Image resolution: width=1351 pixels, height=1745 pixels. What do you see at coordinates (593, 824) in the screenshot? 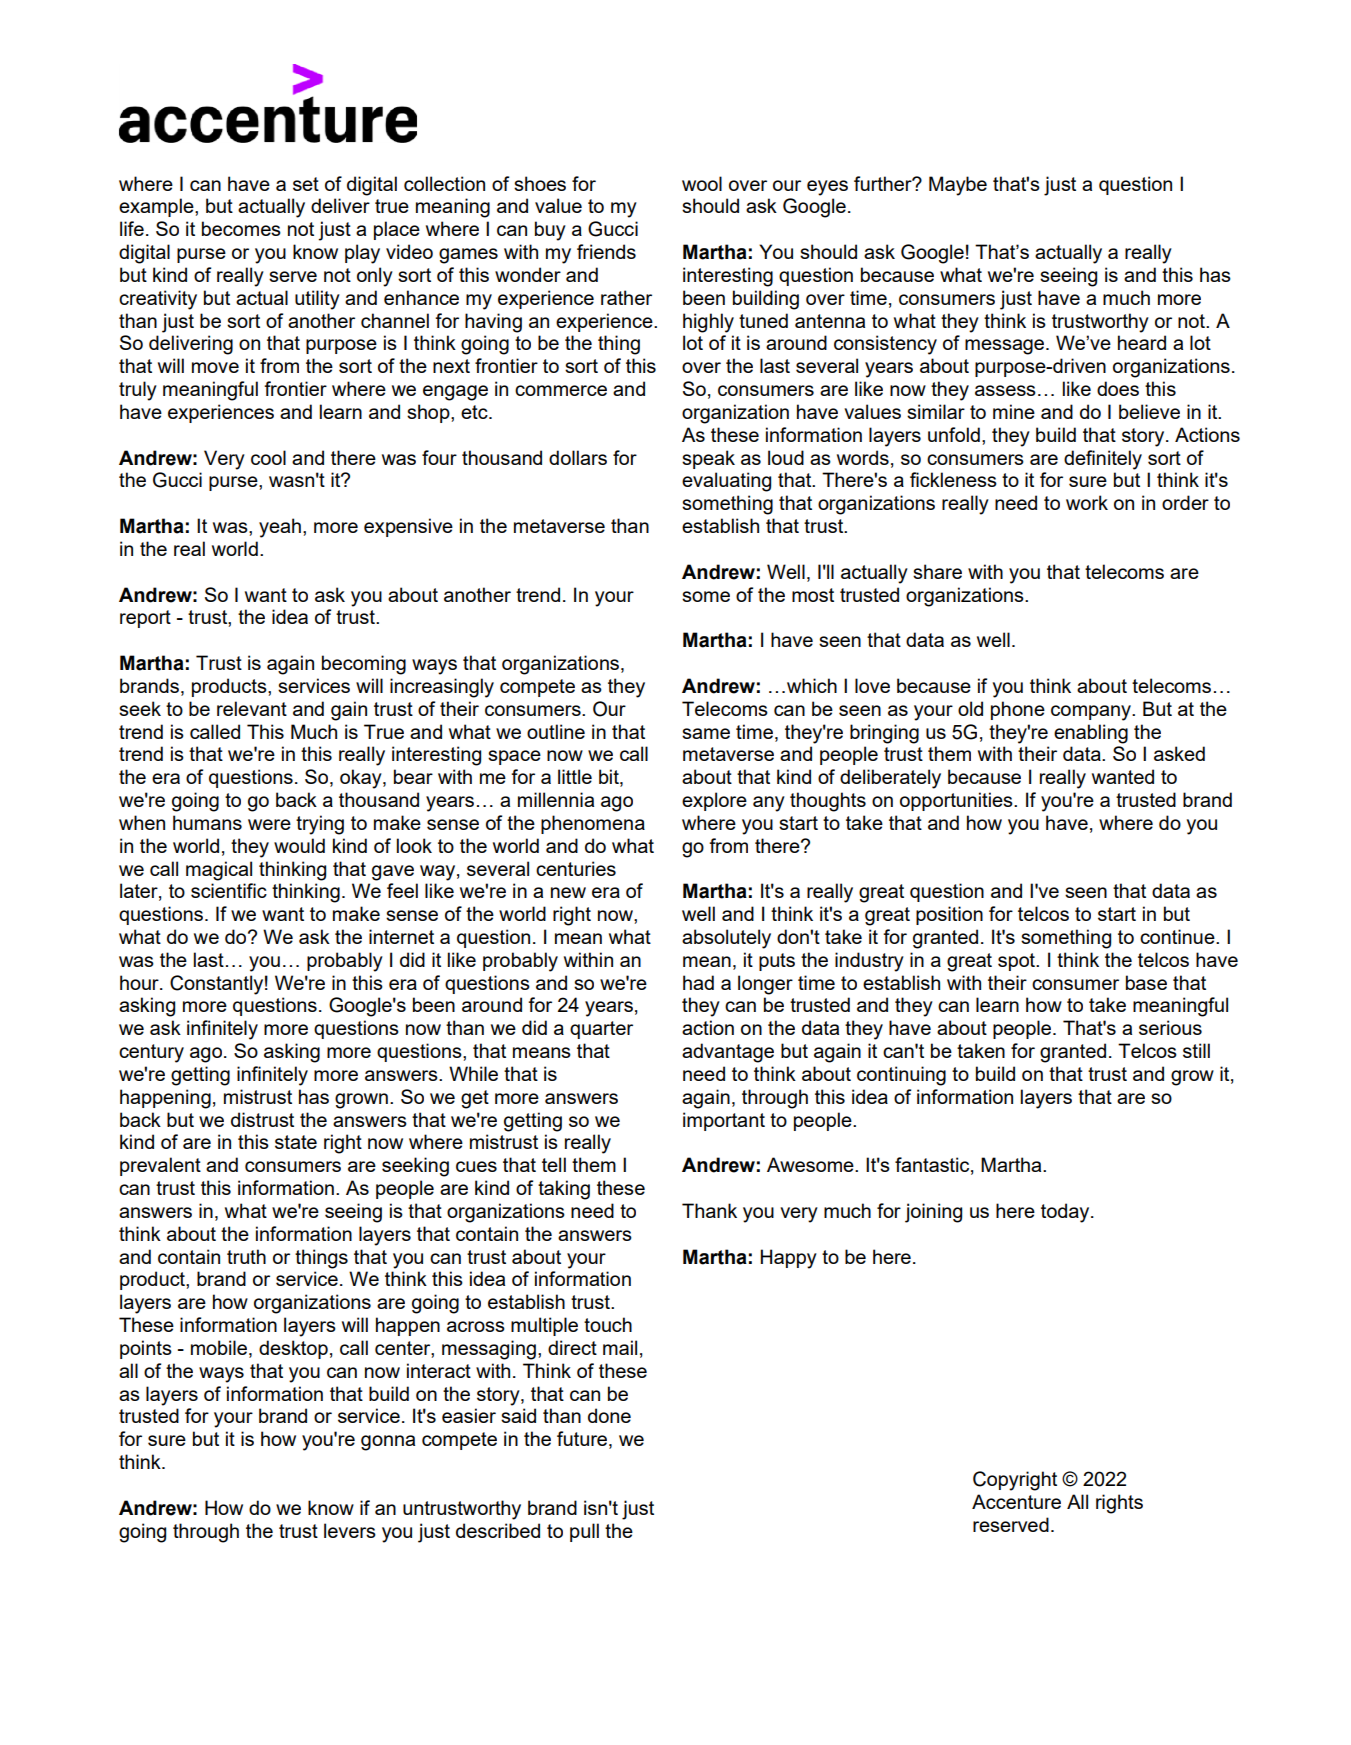
I see `phenomena` at bounding box center [593, 824].
